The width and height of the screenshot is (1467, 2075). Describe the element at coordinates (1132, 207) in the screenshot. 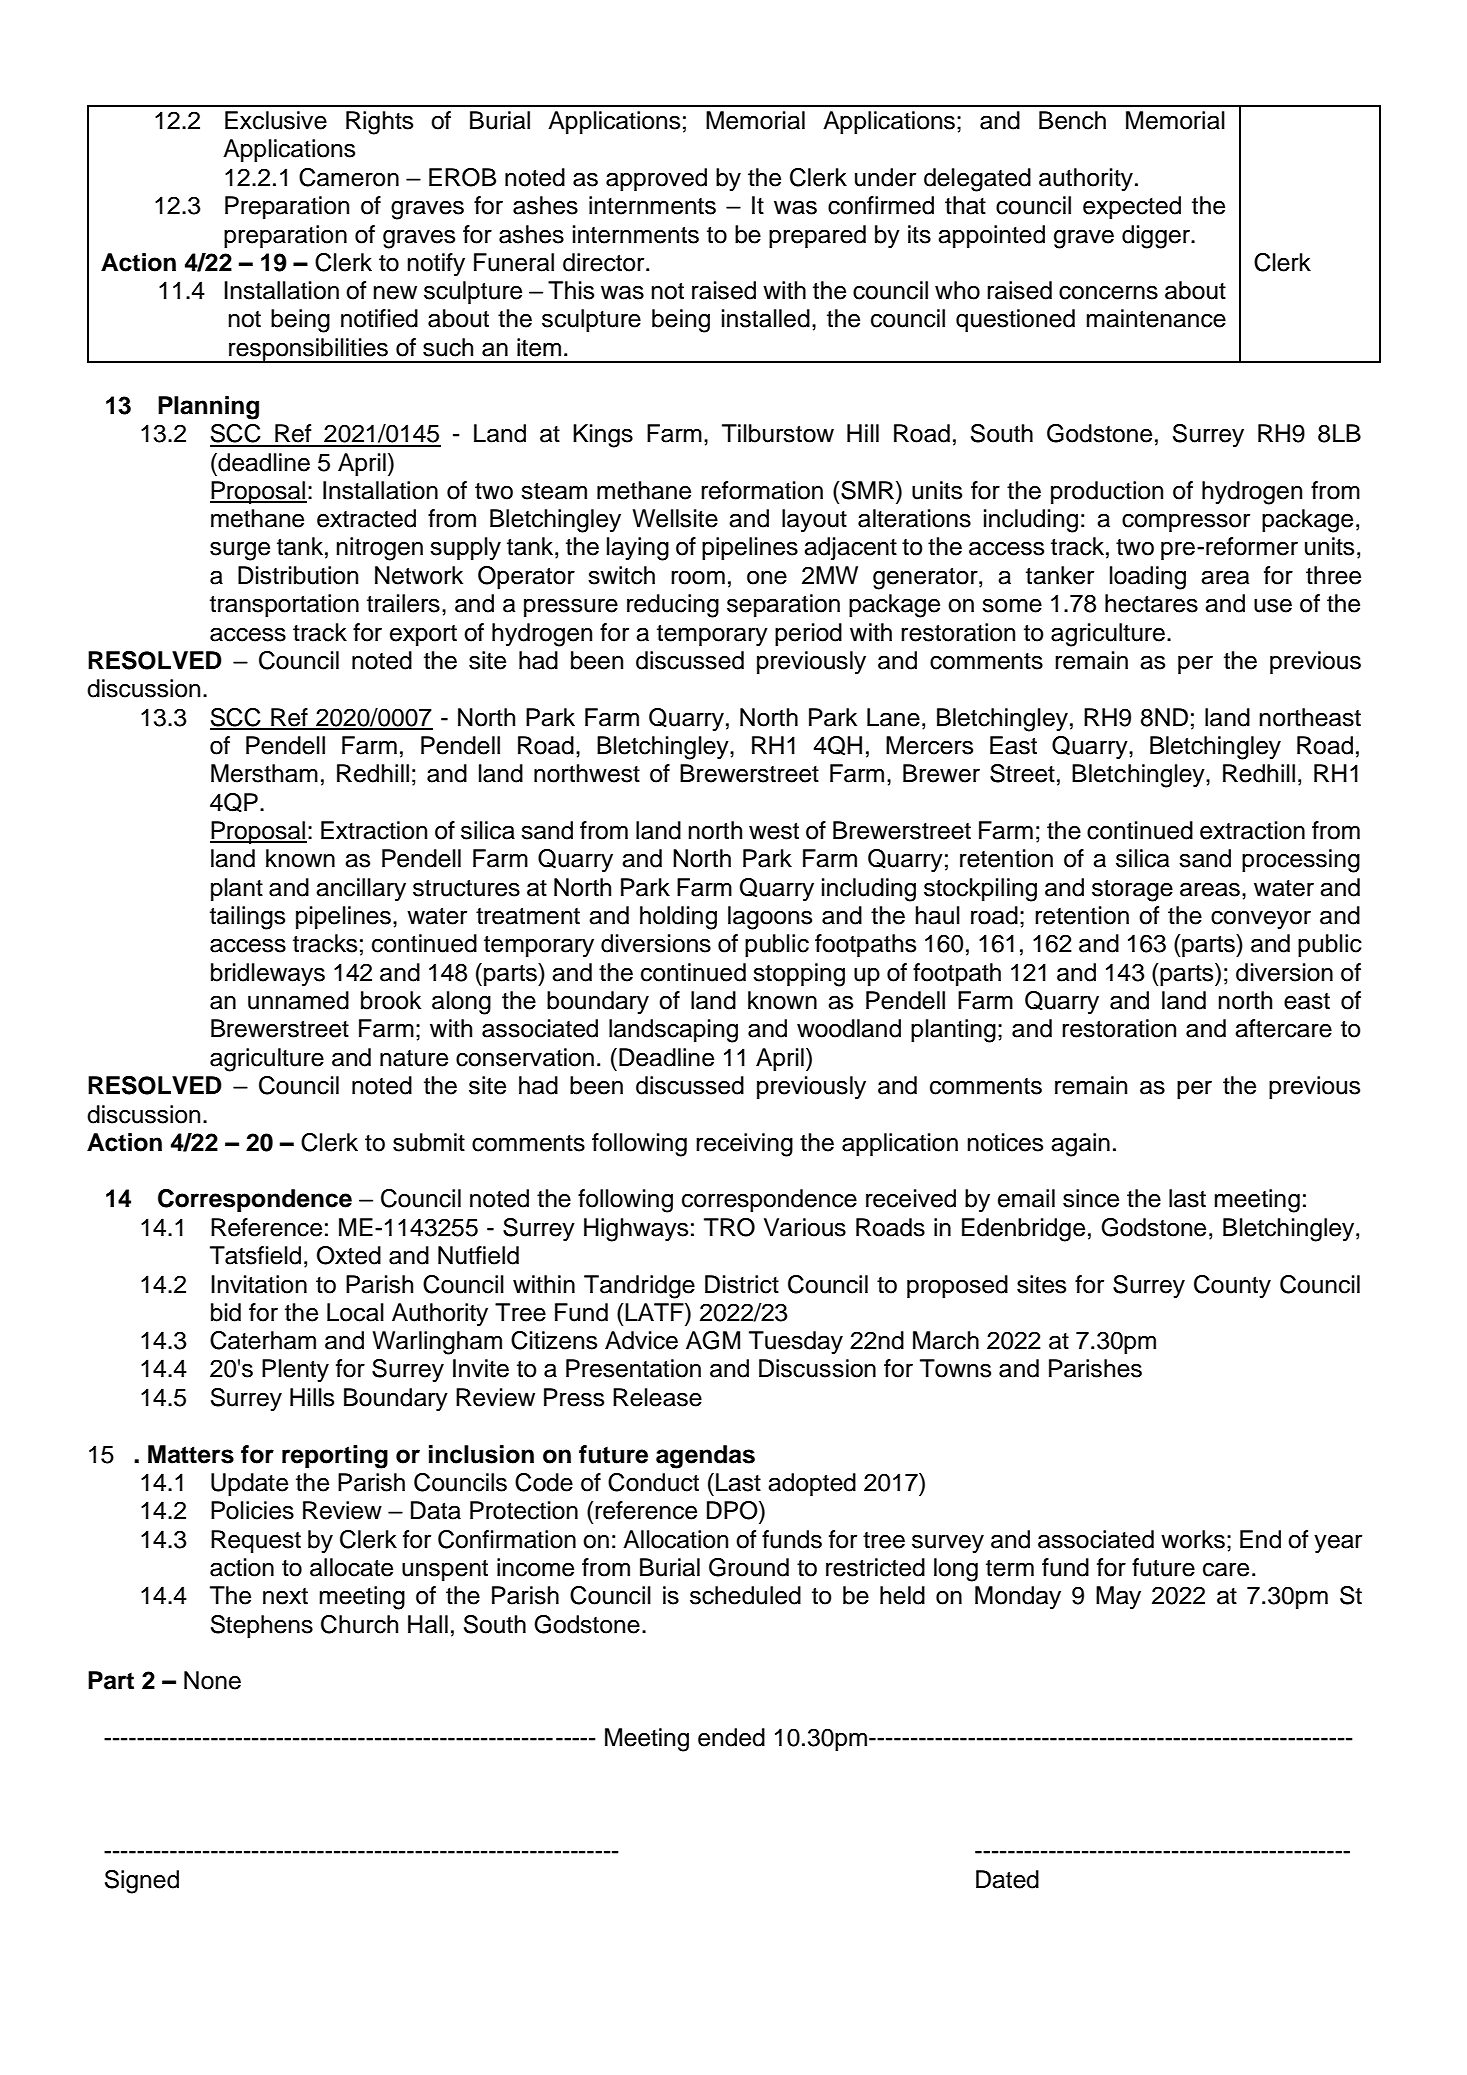

I see `expected` at that location.
